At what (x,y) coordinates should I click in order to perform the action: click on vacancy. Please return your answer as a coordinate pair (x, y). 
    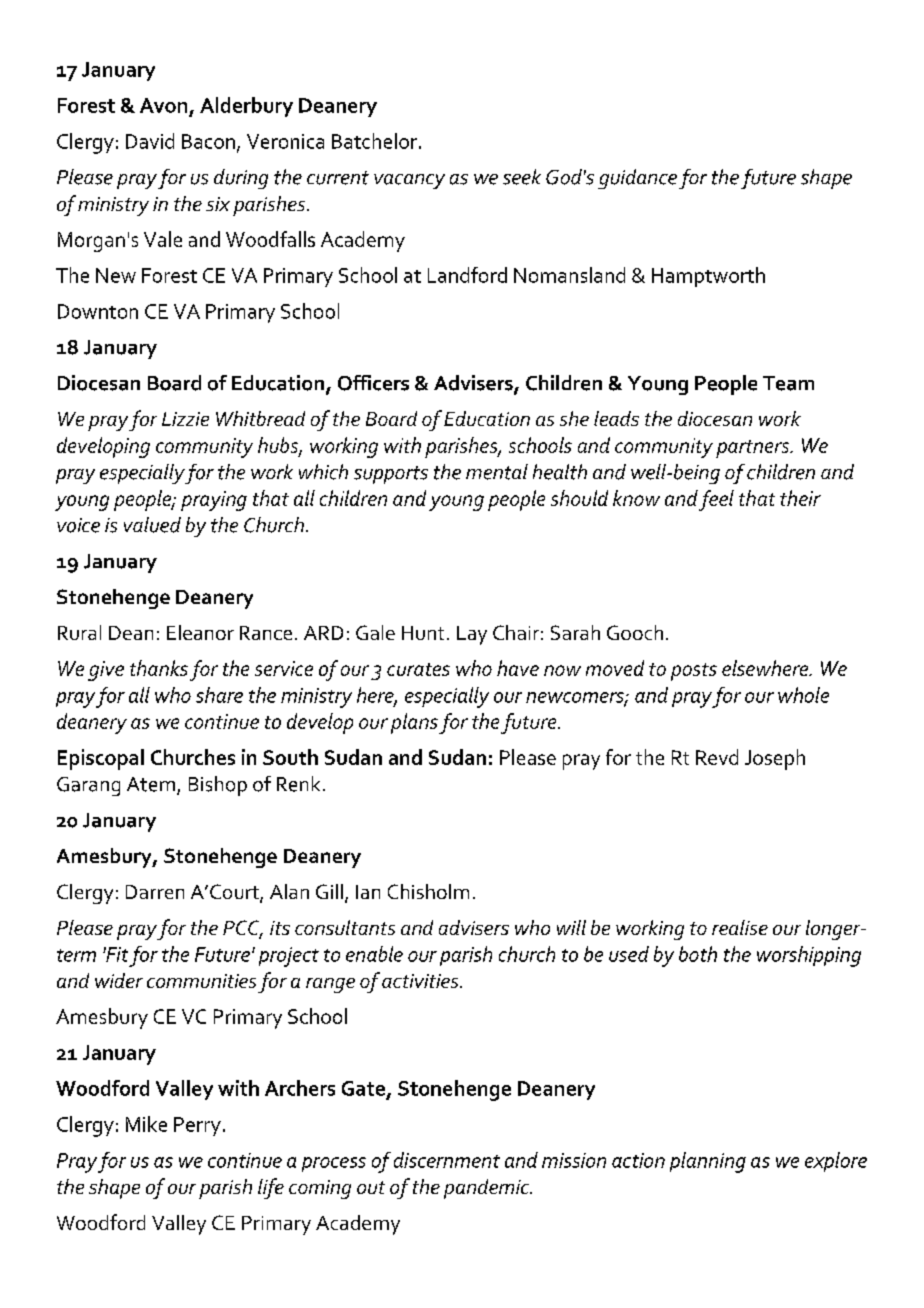
    Looking at the image, I should click on (409, 181).
